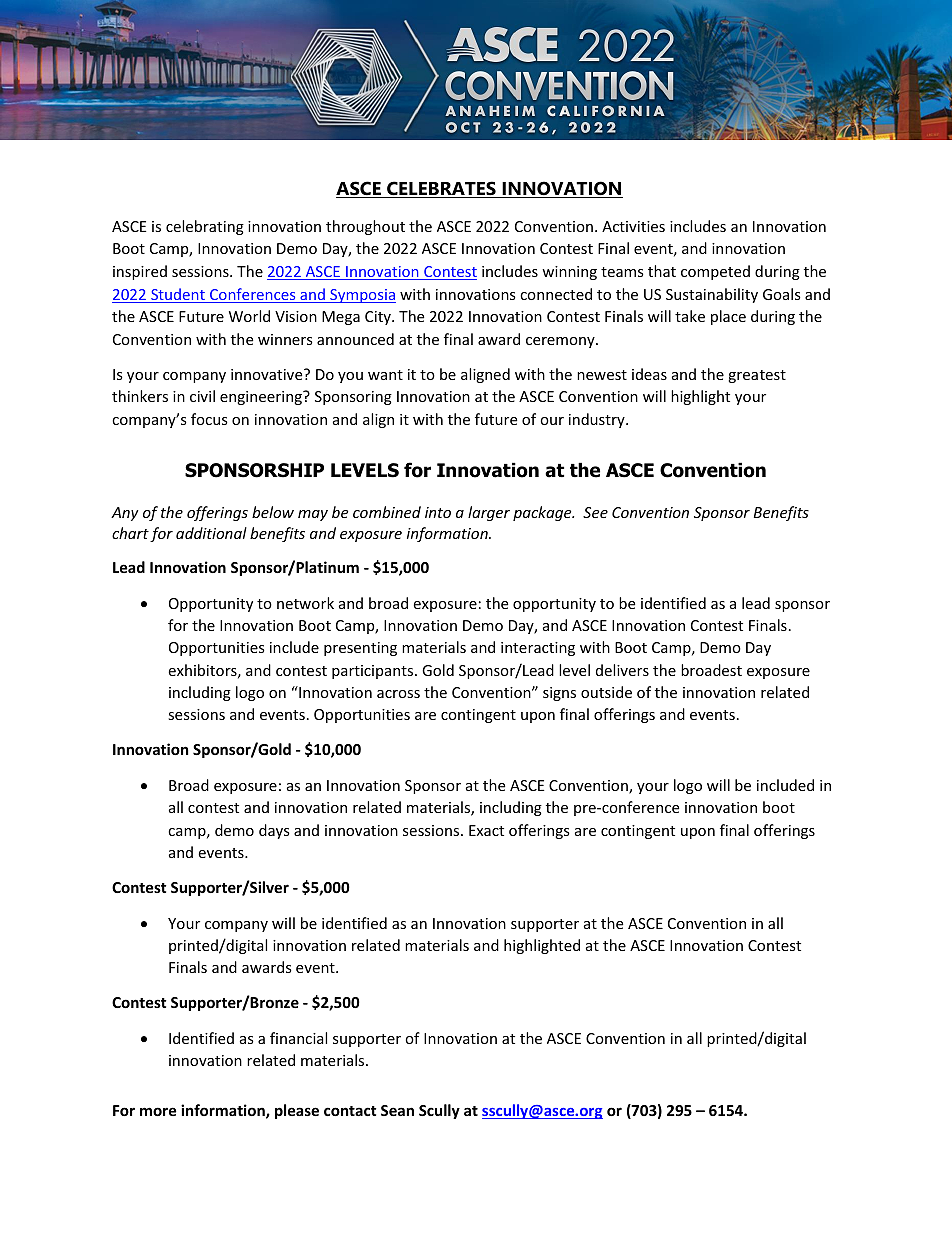 This screenshot has height=1233, width=952. What do you see at coordinates (486, 830) in the screenshot?
I see `Exact` at bounding box center [486, 830].
